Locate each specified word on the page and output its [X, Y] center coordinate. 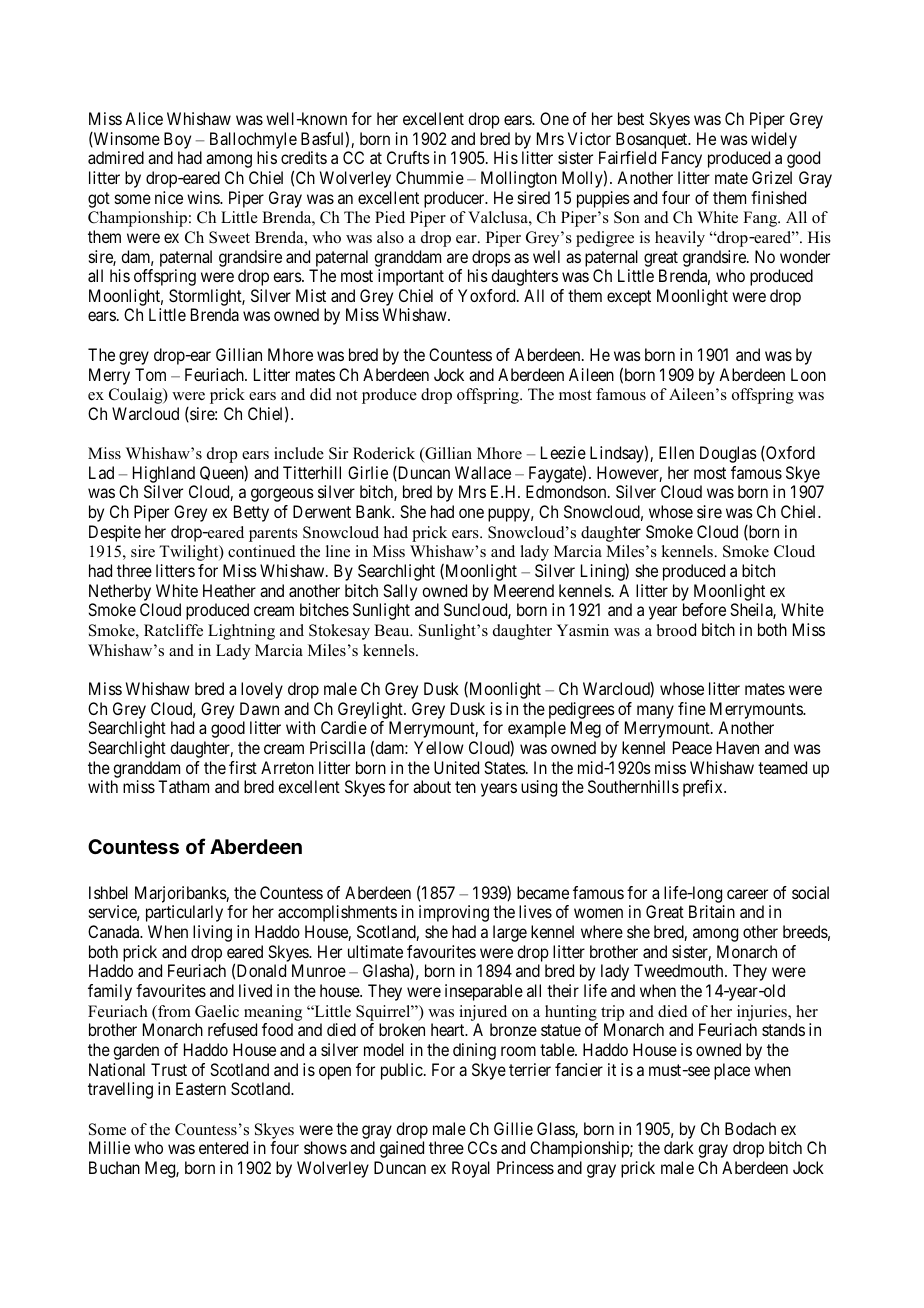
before [704, 609]
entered [223, 1147]
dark [679, 1147]
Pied [390, 217]
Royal [471, 1169]
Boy [177, 140]
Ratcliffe [173, 630]
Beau [393, 630]
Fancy [682, 159]
